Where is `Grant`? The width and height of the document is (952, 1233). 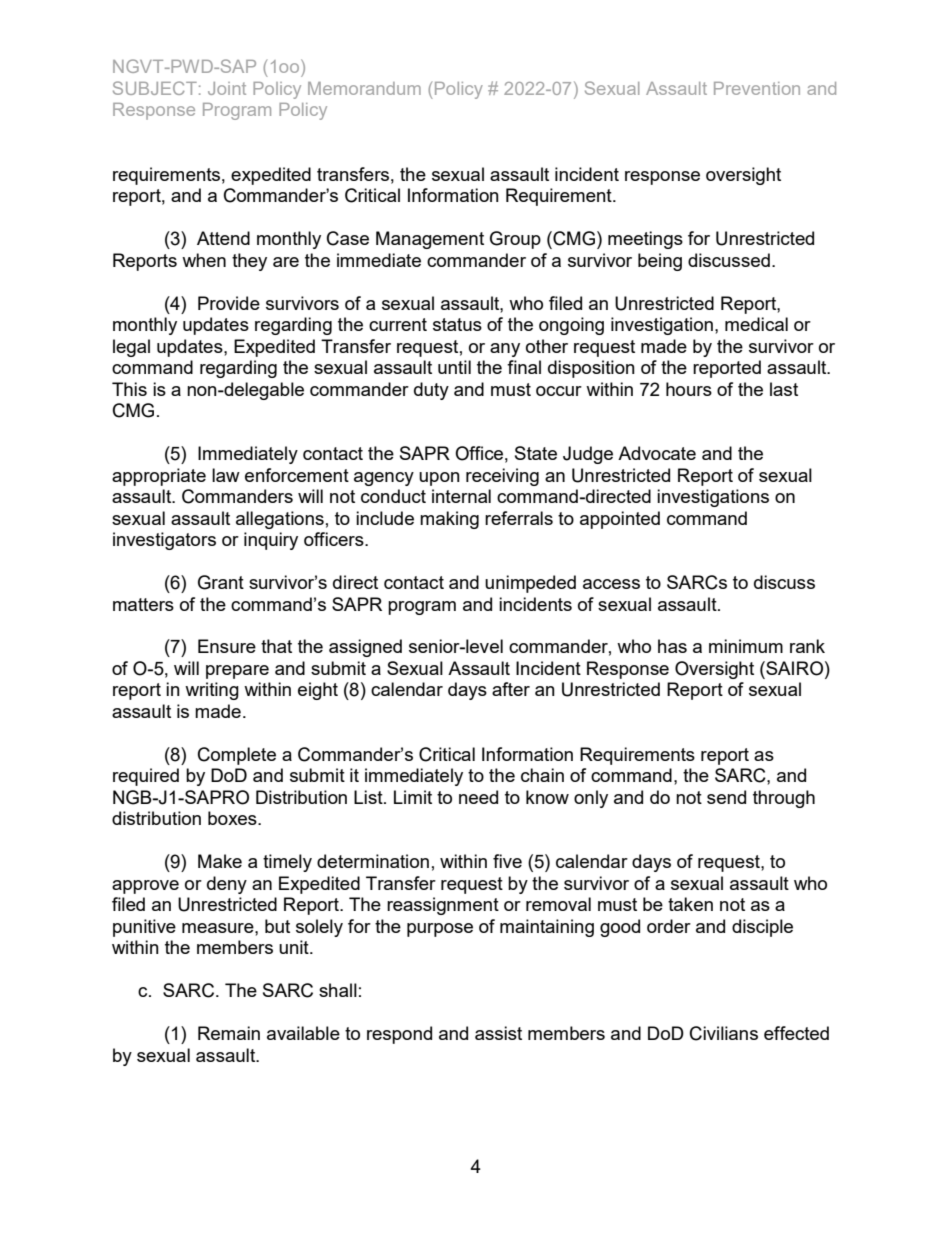
Grant is located at coordinates (221, 582).
